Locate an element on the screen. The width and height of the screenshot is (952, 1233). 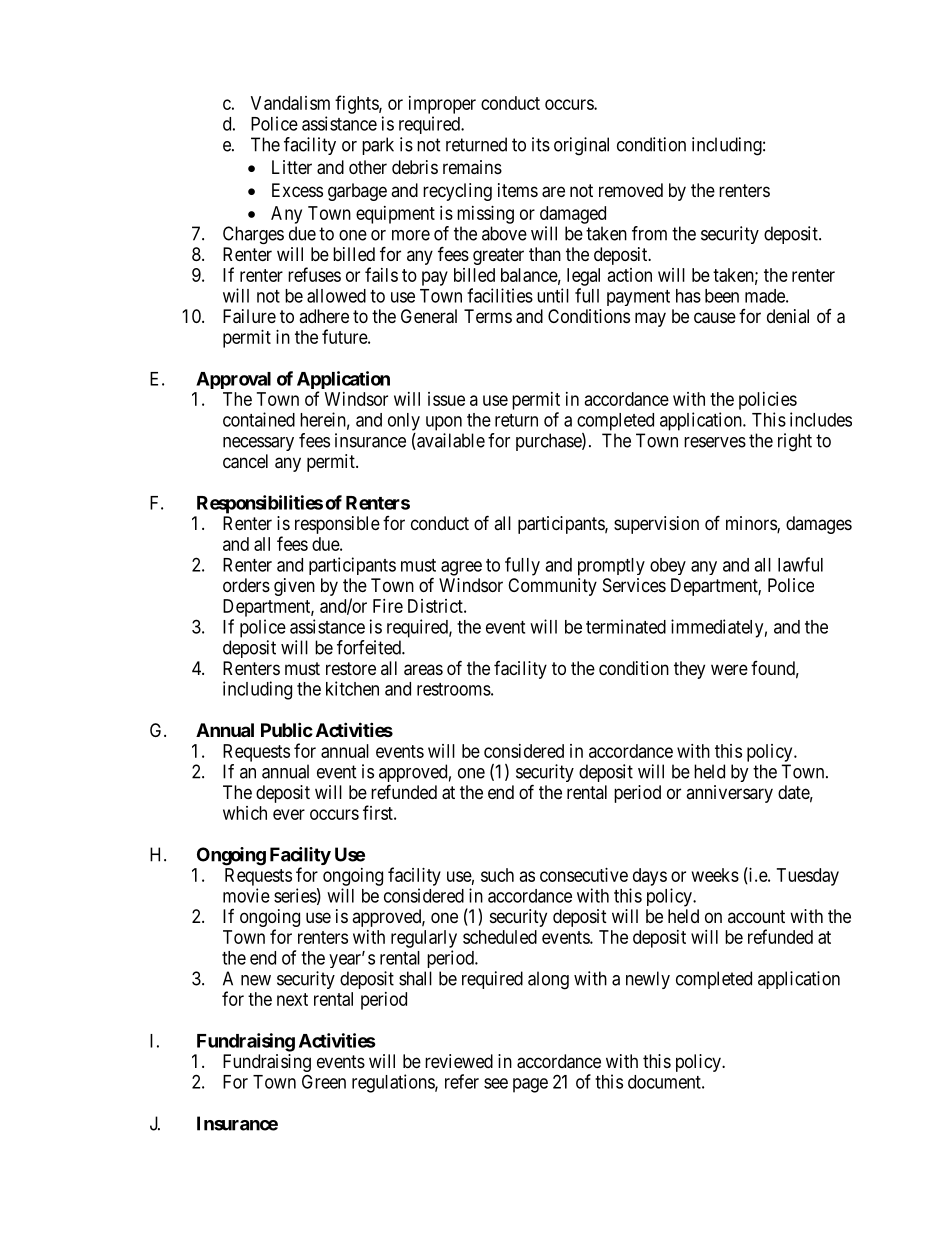
removed is located at coordinates (631, 190).
